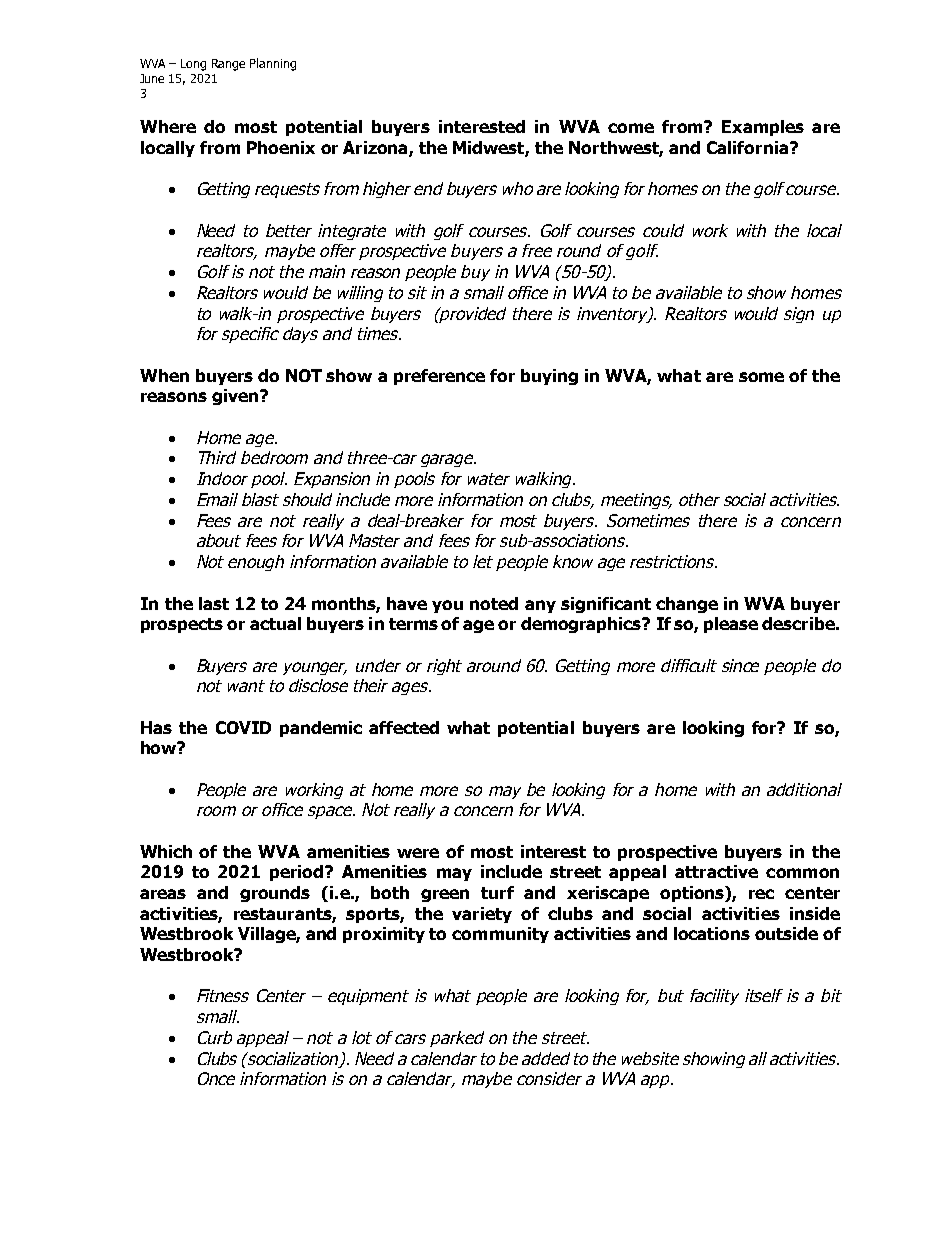 This image has width=952, height=1233. I want to click on noted, so click(494, 603).
